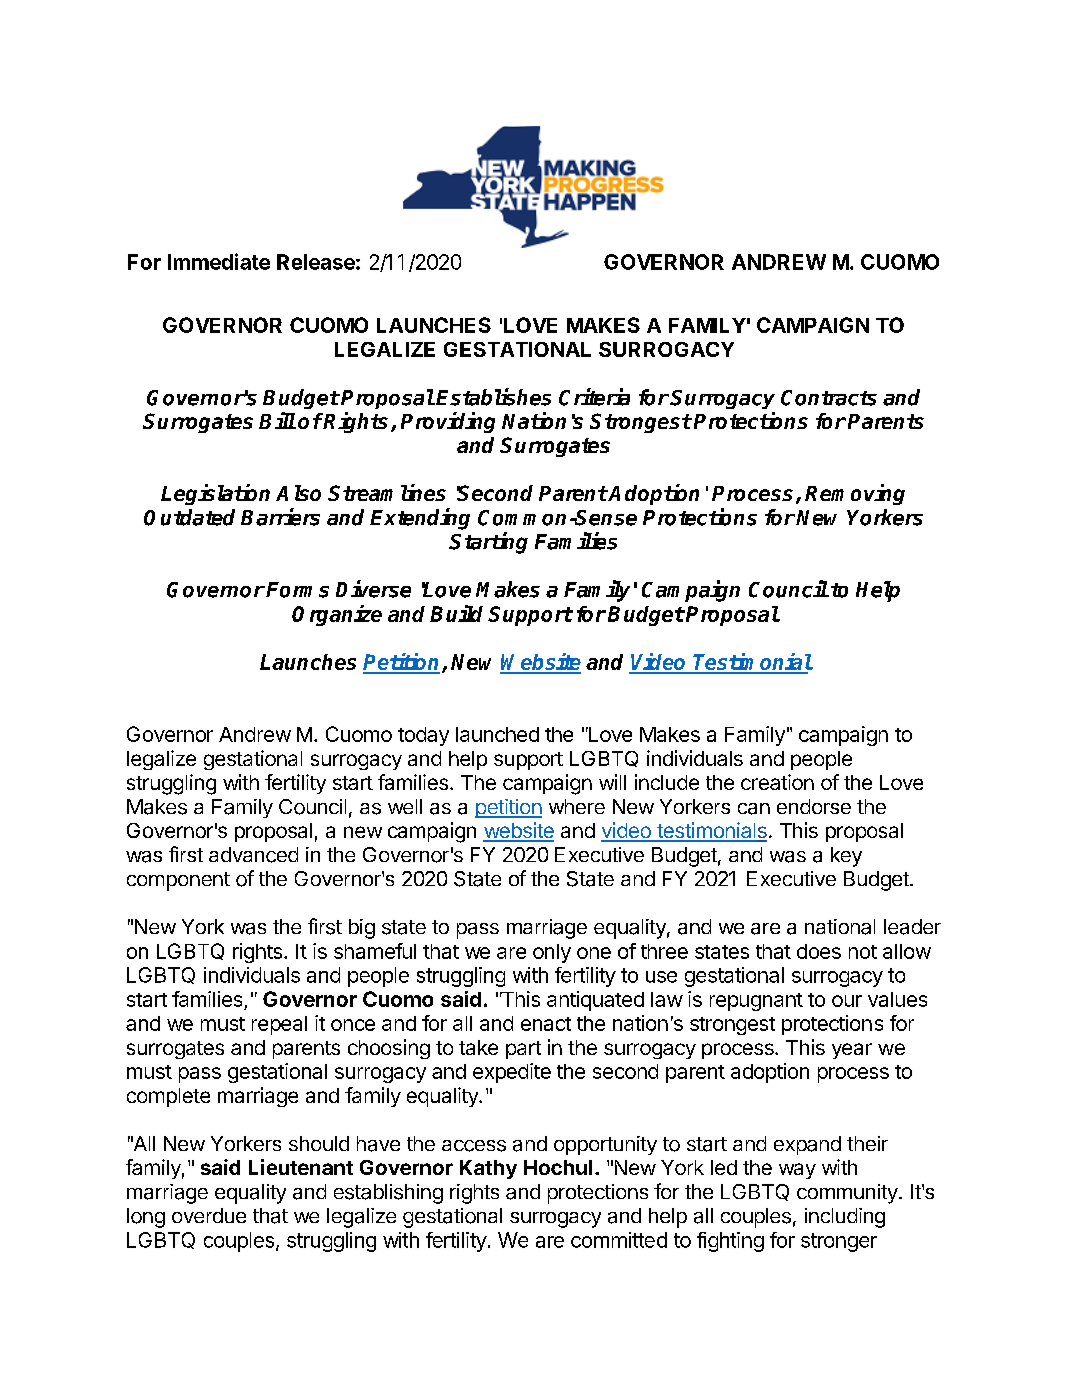 The height and width of the screenshot is (1381, 1067). What do you see at coordinates (493, 397) in the screenshot?
I see `Establishes` at bounding box center [493, 397].
